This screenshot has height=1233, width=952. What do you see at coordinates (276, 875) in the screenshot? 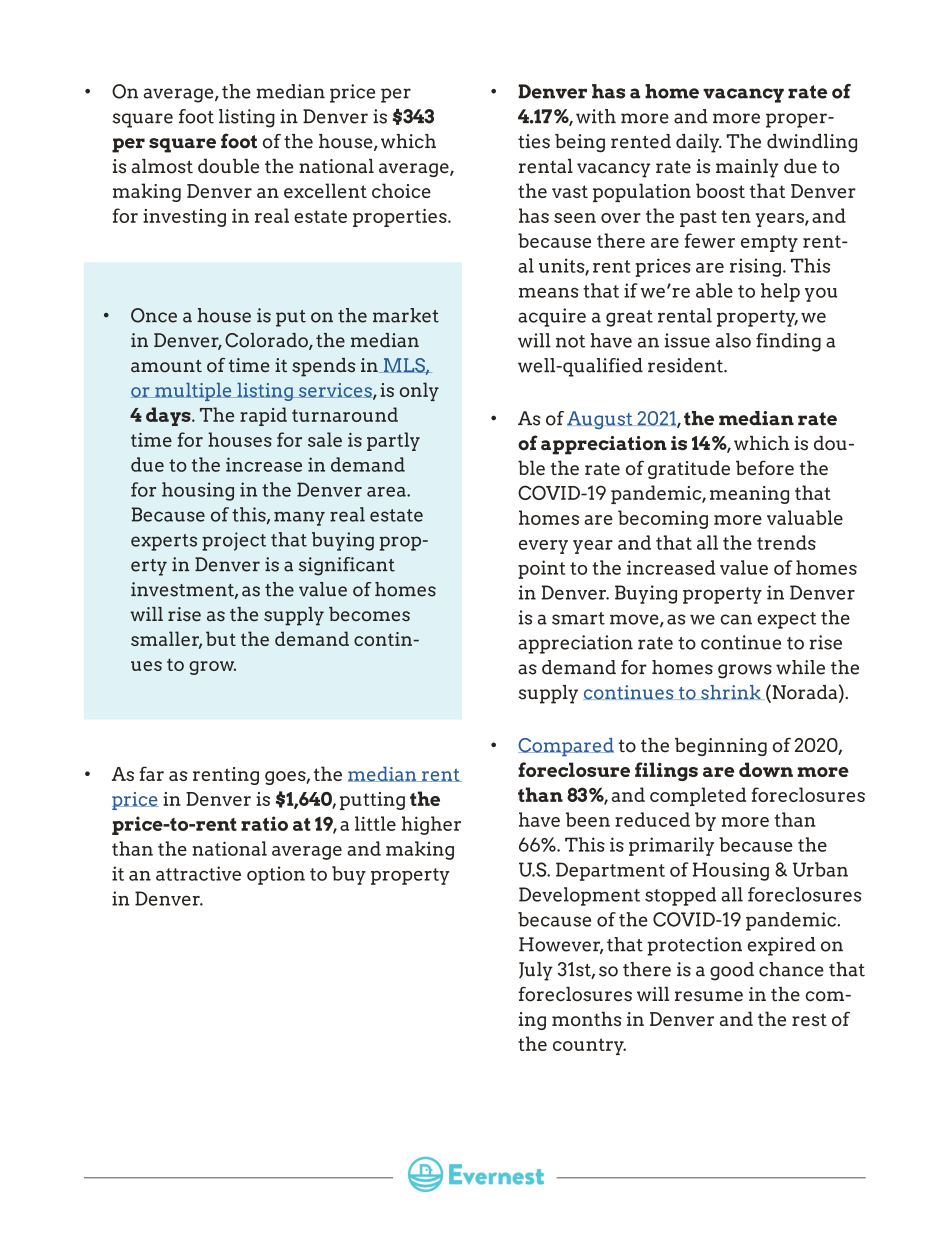
I see `option` at bounding box center [276, 875].
